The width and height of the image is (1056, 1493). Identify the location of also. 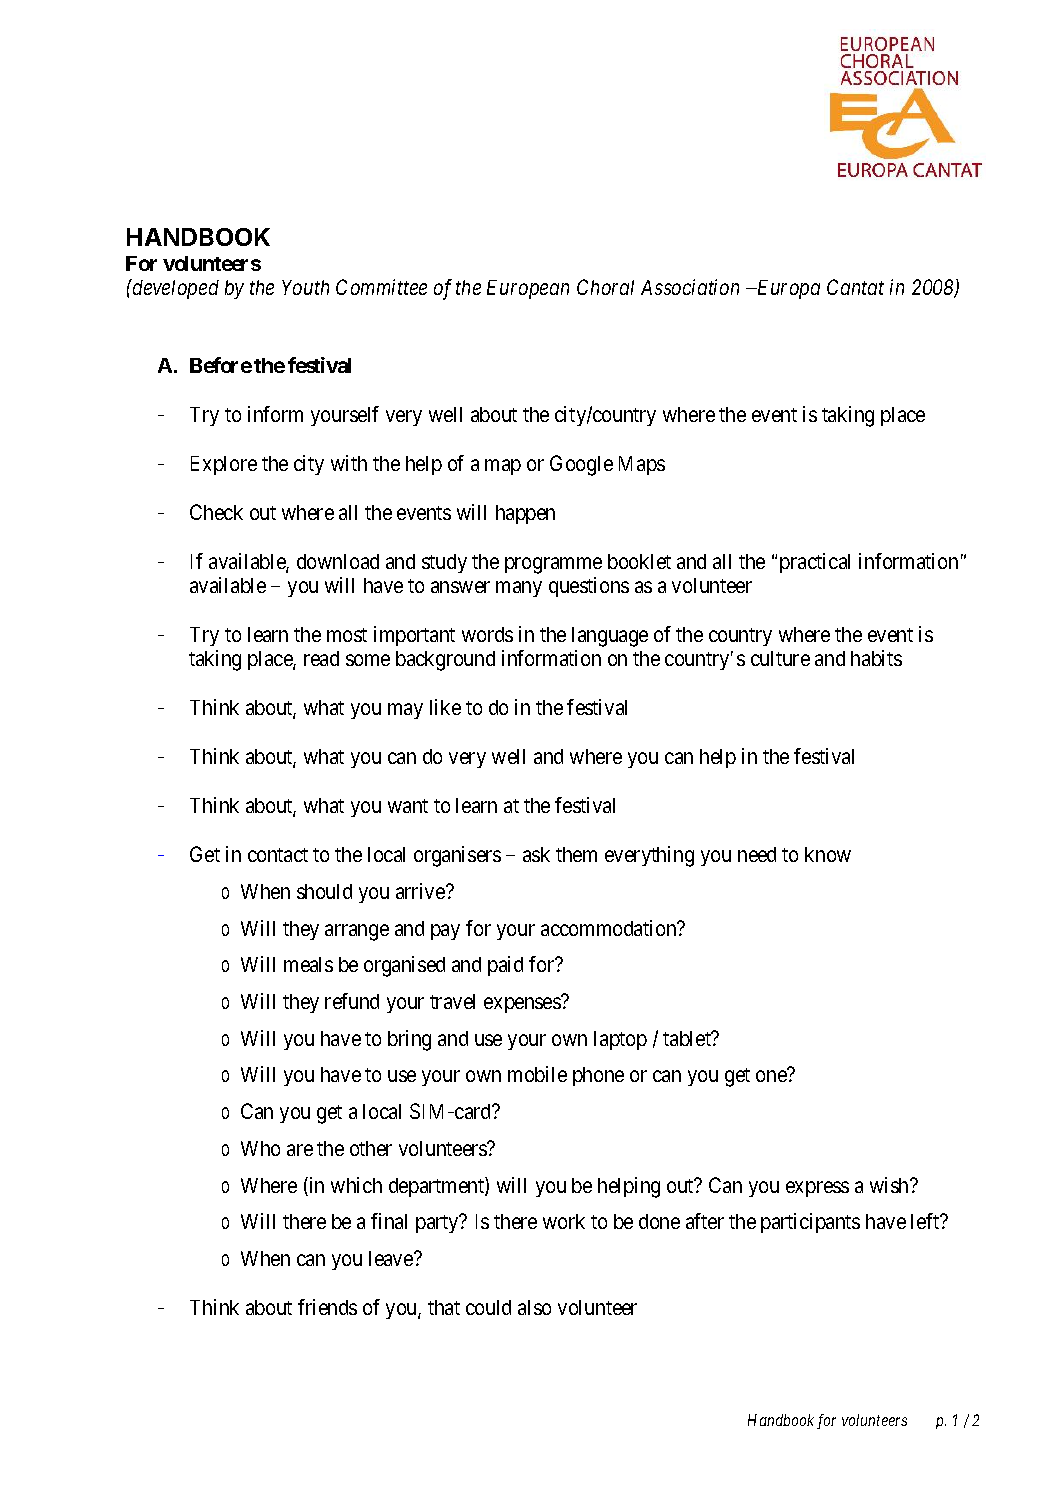
(534, 1307).
